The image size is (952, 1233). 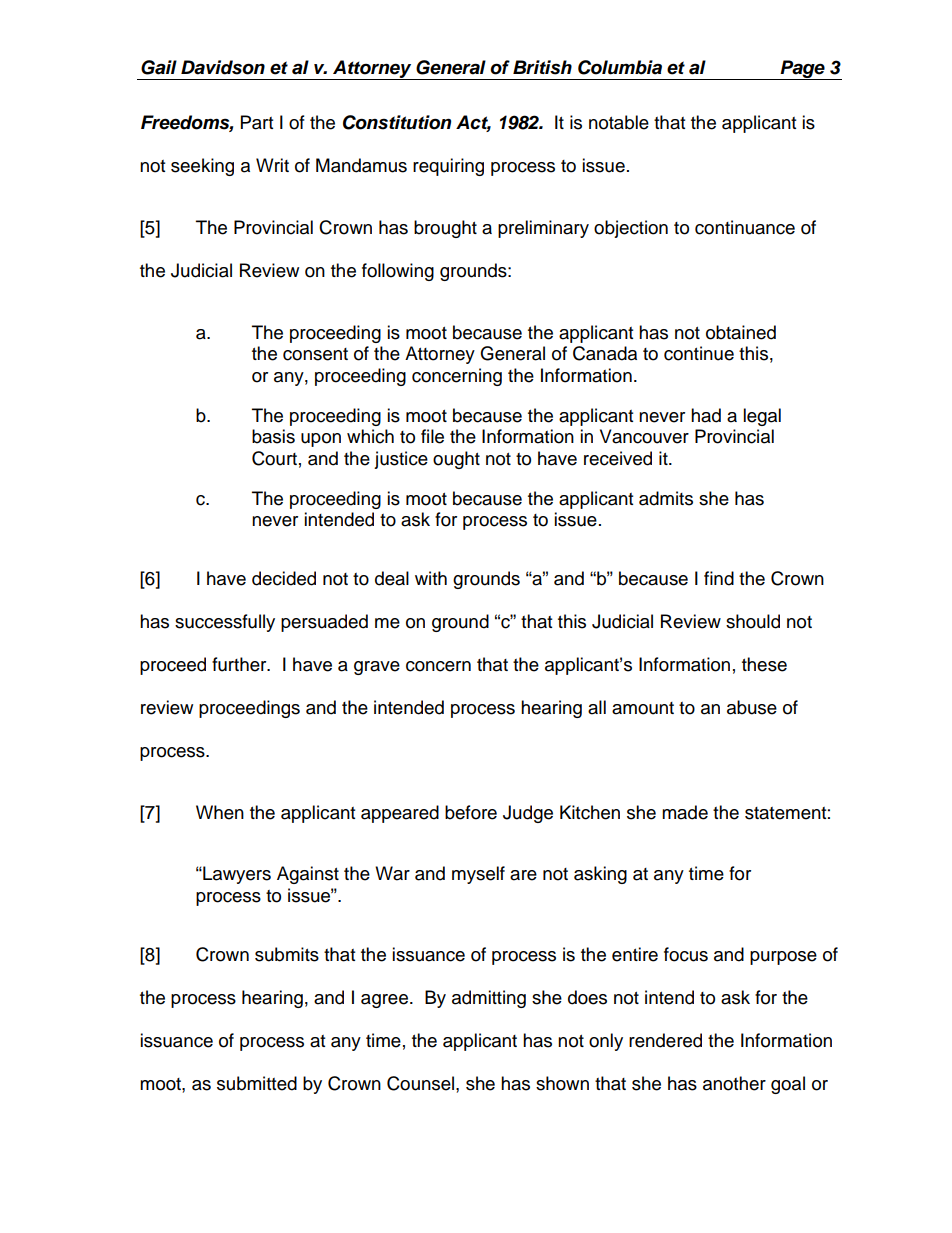 What do you see at coordinates (240, 664) in the screenshot?
I see `further` at bounding box center [240, 664].
